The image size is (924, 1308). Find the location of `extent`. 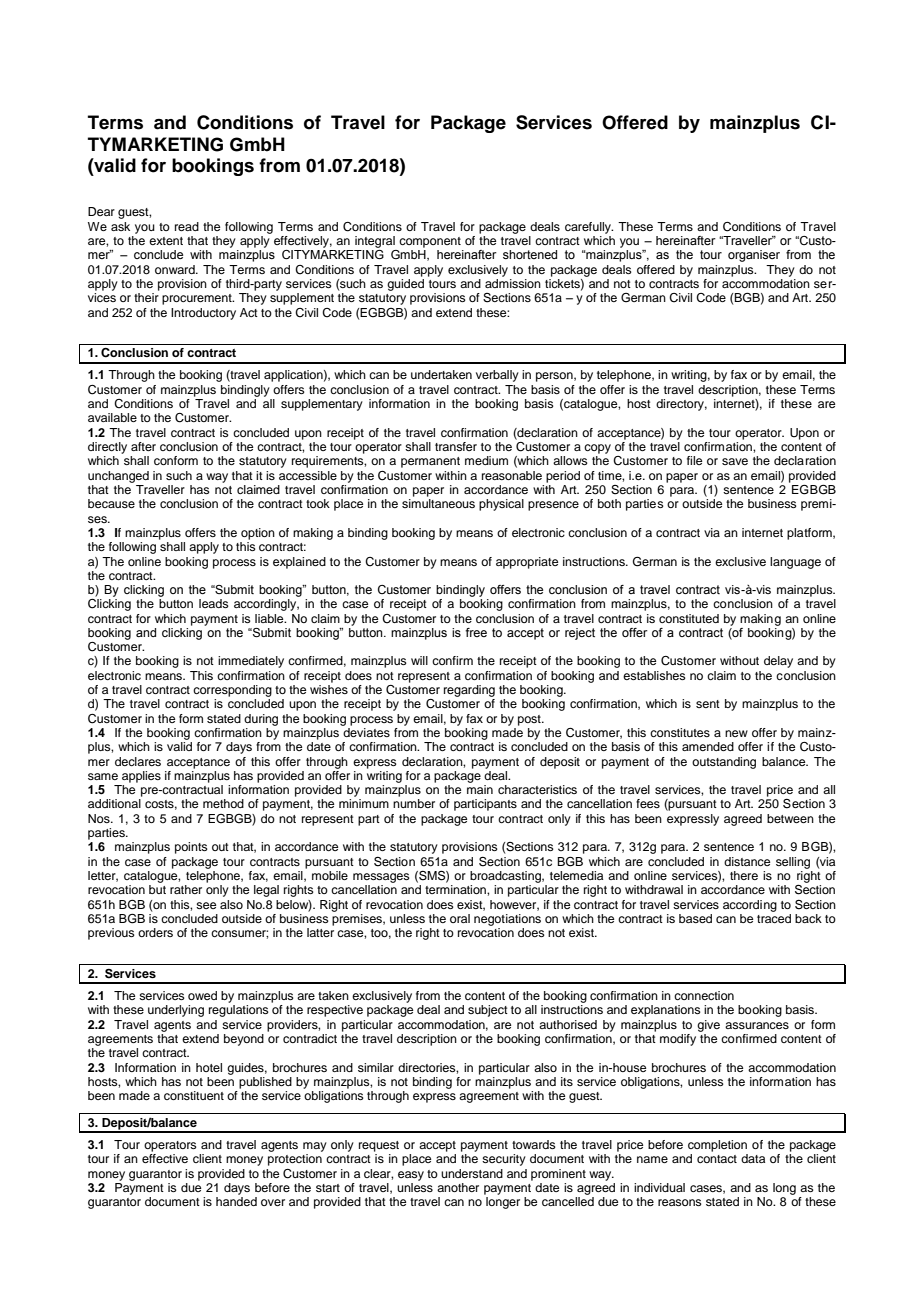

extent is located at coordinates (166, 241).
